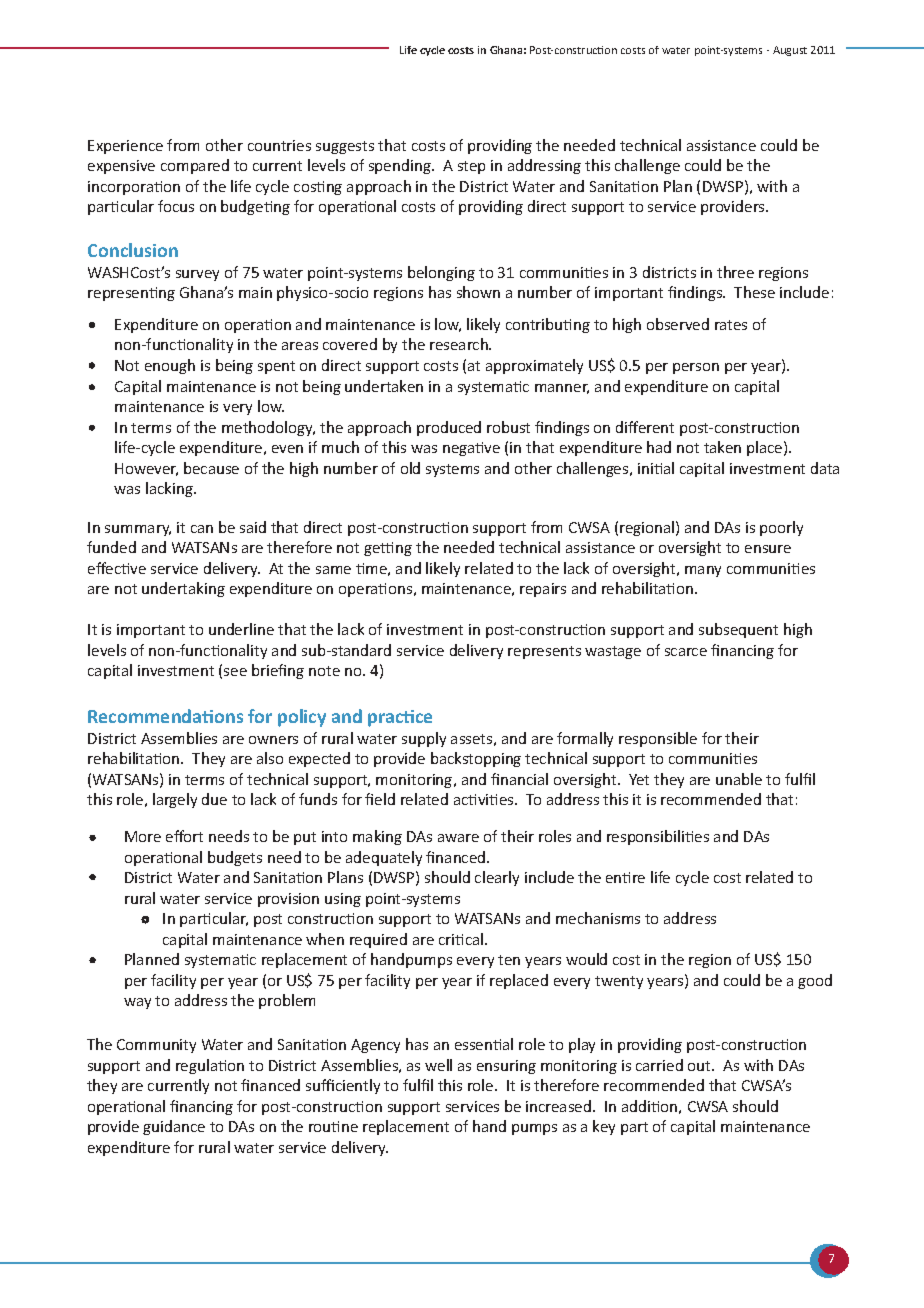 This screenshot has height=1308, width=924. I want to click on well, so click(438, 1065).
